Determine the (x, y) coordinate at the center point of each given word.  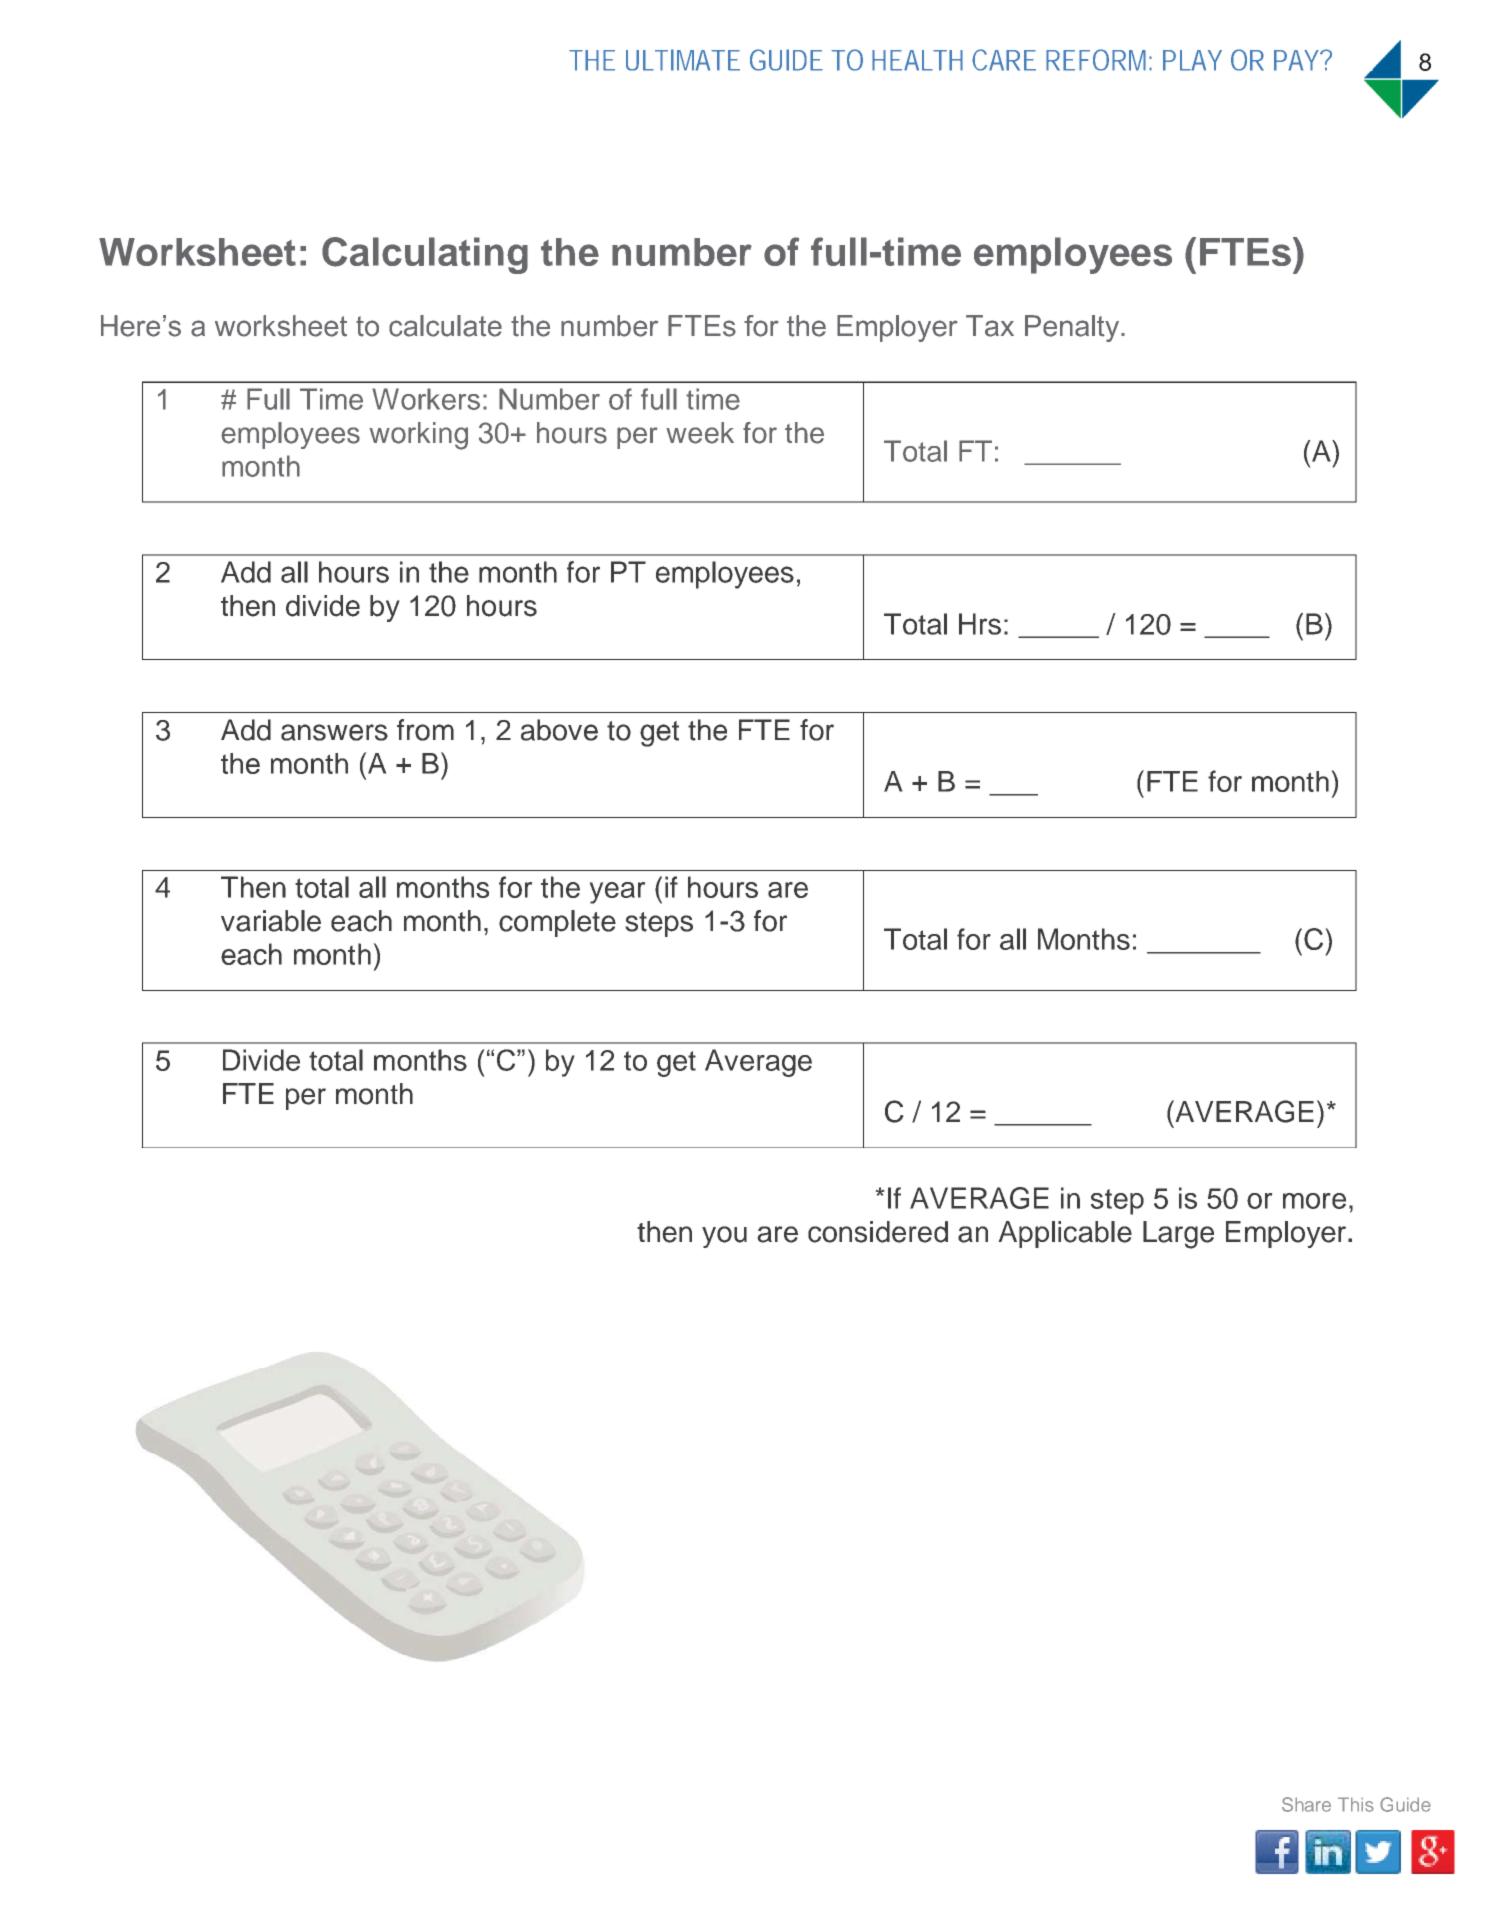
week (700, 433)
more (1314, 1201)
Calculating (425, 255)
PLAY (1192, 60)
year (617, 893)
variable (271, 921)
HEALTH (917, 60)
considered (878, 1232)
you (724, 1237)
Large (1178, 1235)
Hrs (980, 624)
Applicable (1065, 1234)
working (418, 436)
